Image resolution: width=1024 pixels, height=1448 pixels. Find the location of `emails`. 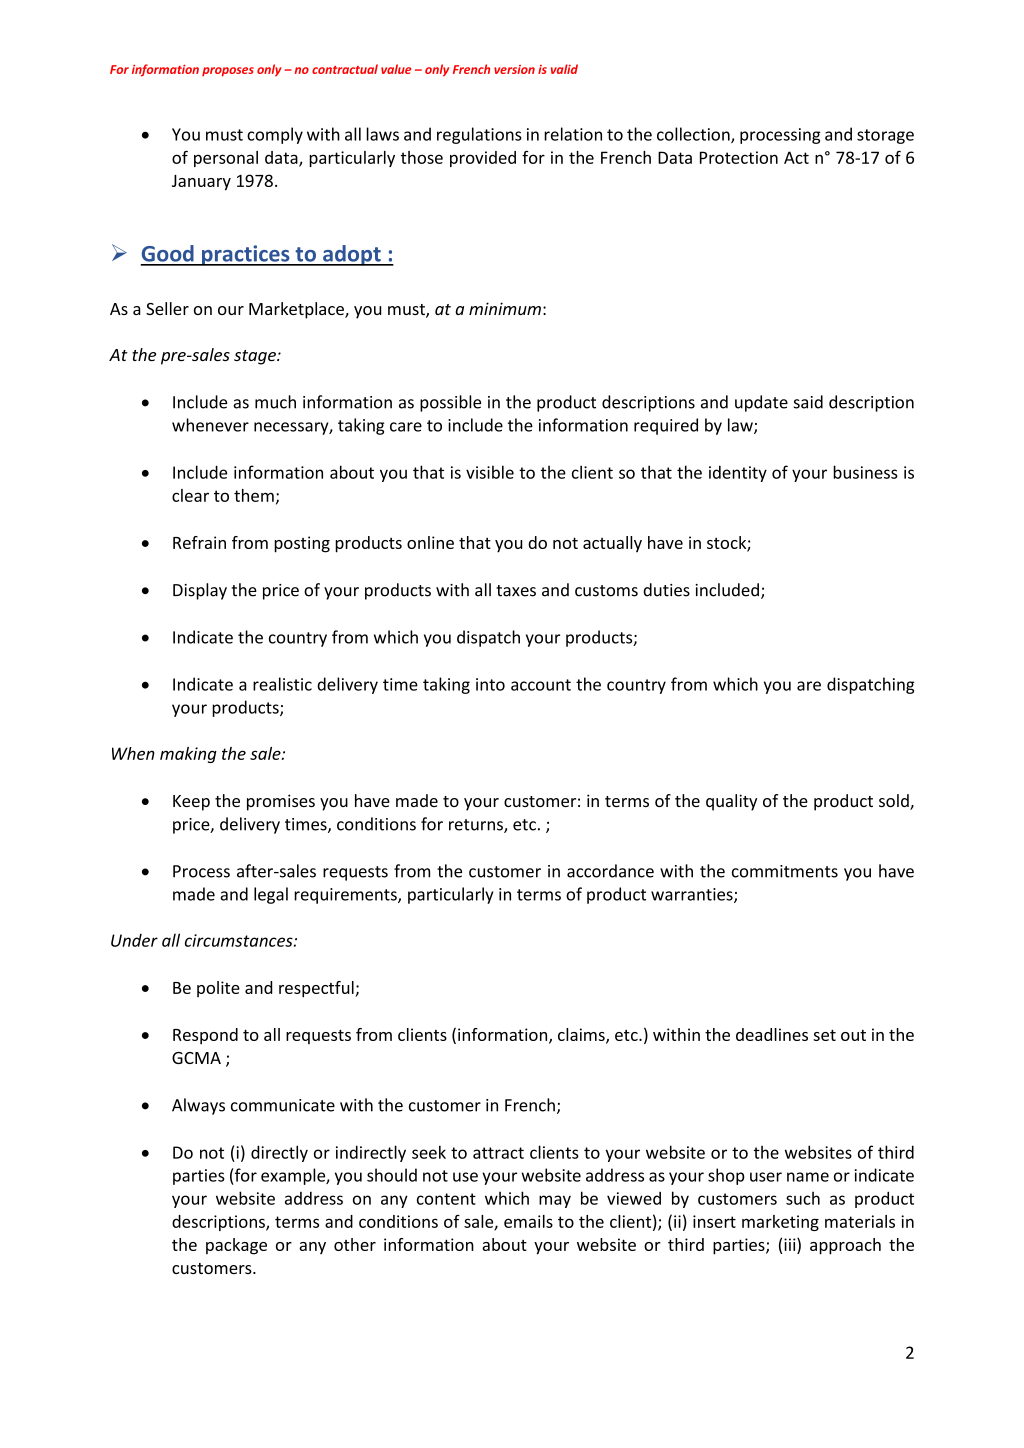

emails is located at coordinates (528, 1221).
